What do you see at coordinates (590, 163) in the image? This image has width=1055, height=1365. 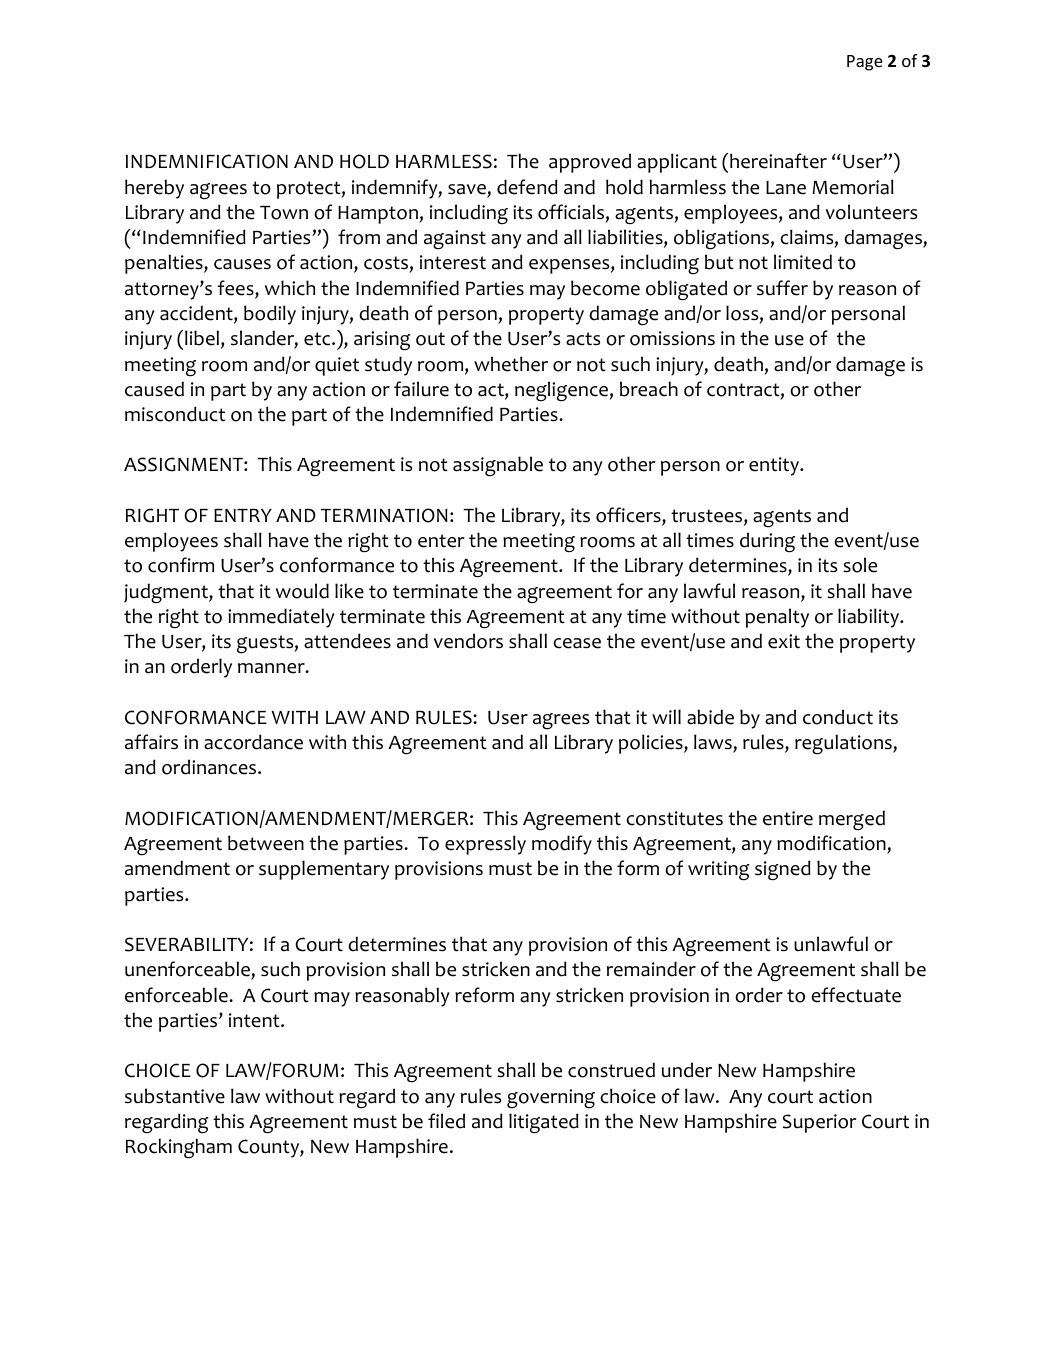 I see `approved` at bounding box center [590, 163].
